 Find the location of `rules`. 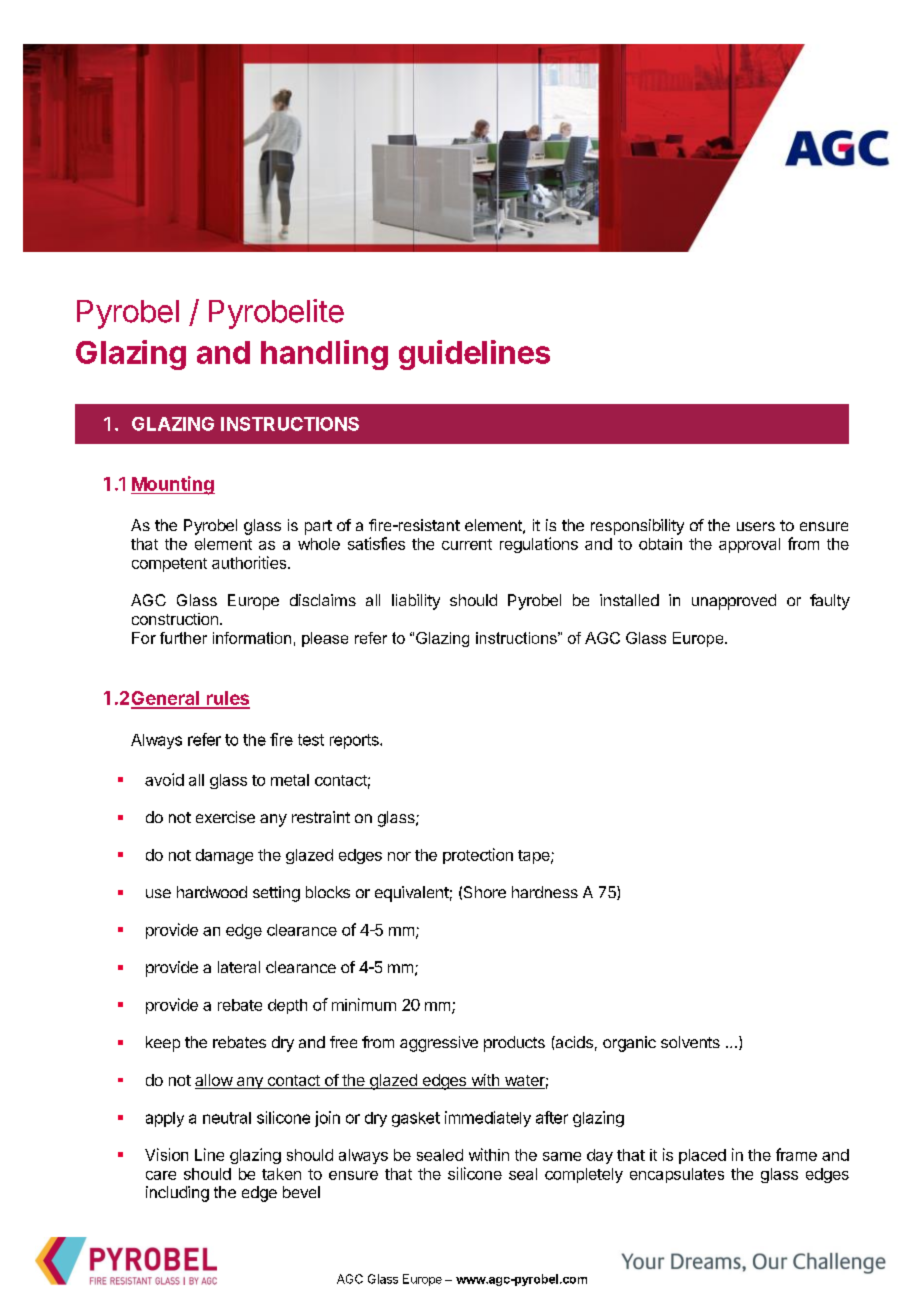

rules is located at coordinates (227, 699).
